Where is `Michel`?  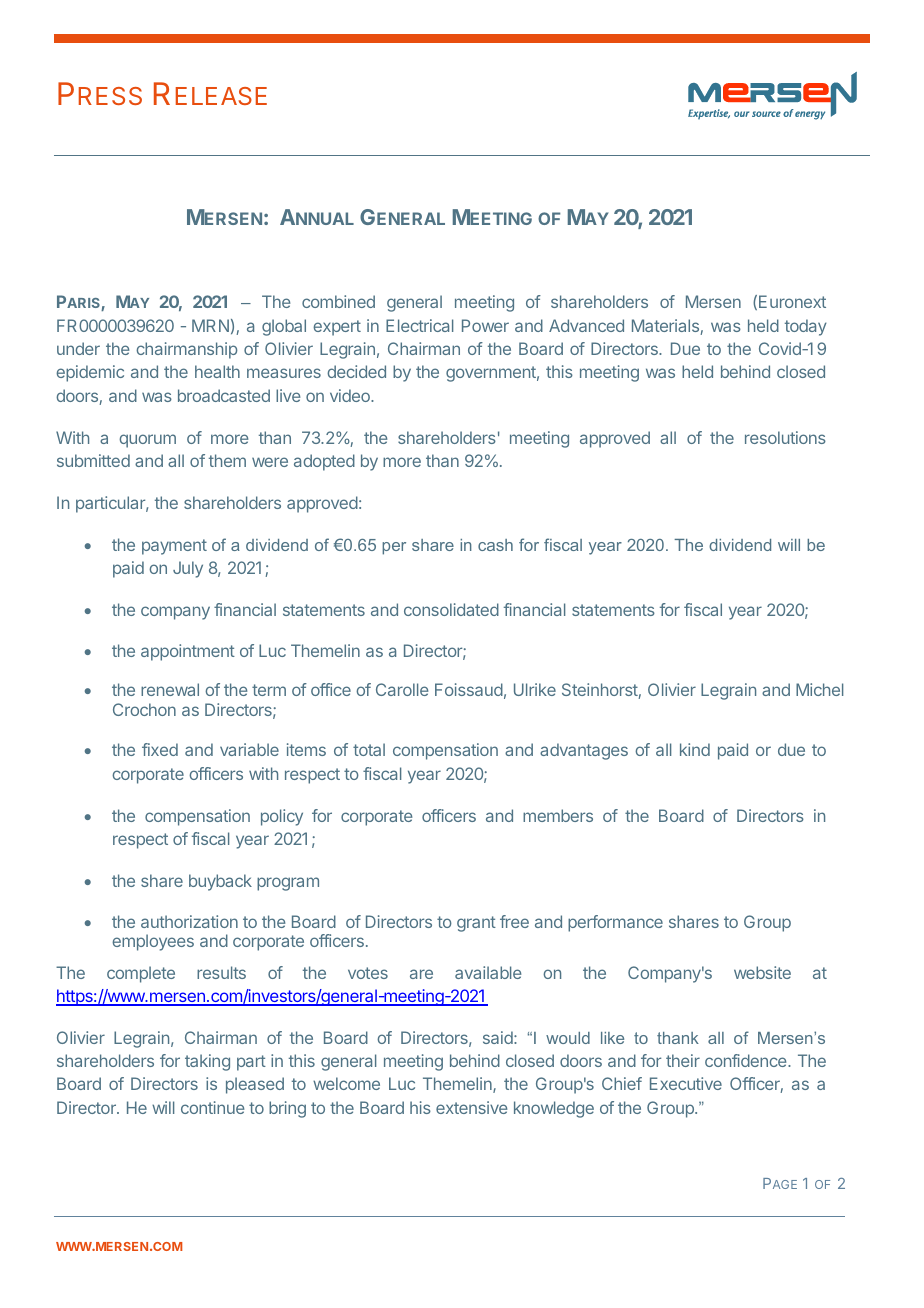
Michel is located at coordinates (819, 689).
